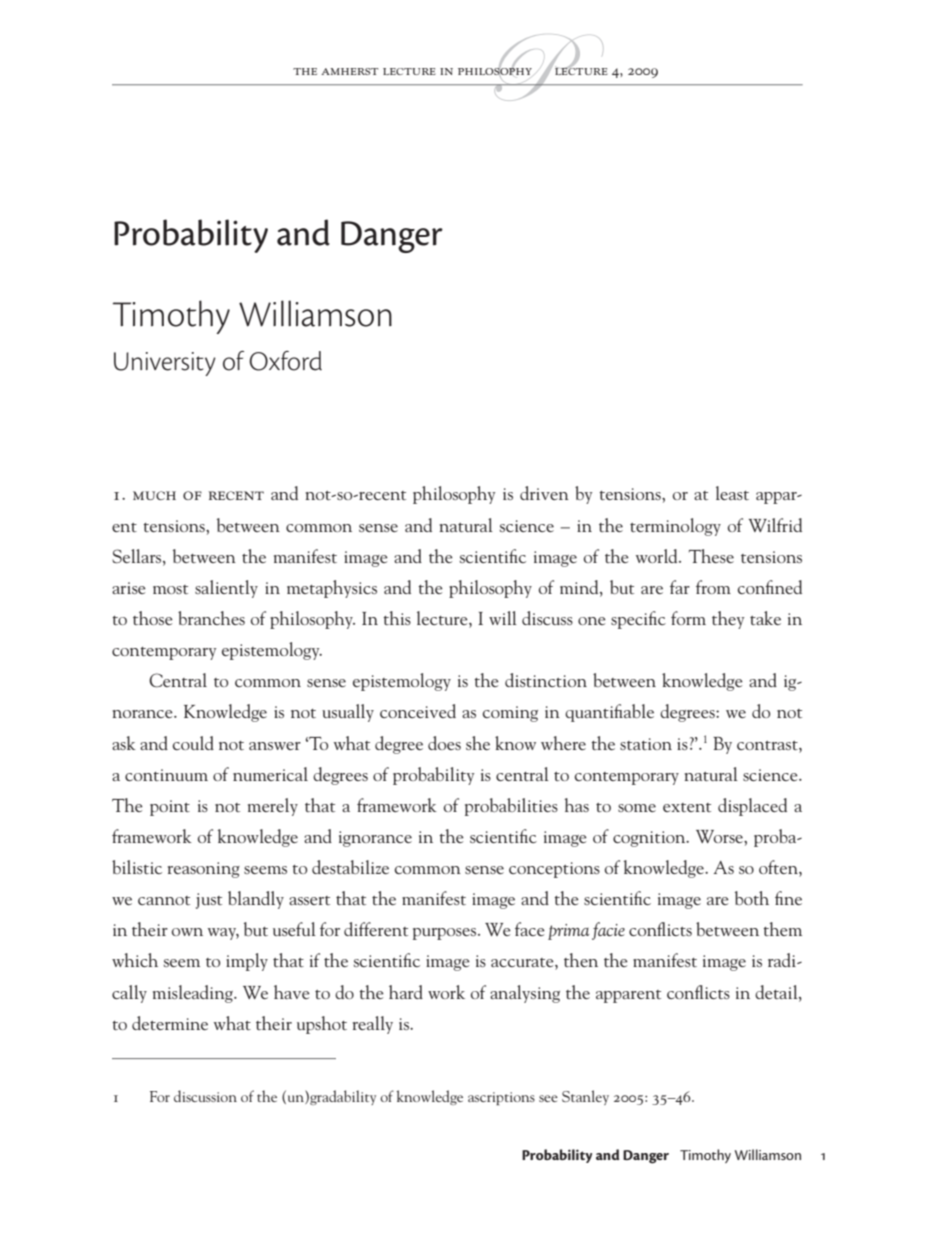 Image resolution: width=952 pixels, height=1233 pixels. I want to click on terminology, so click(675, 527).
